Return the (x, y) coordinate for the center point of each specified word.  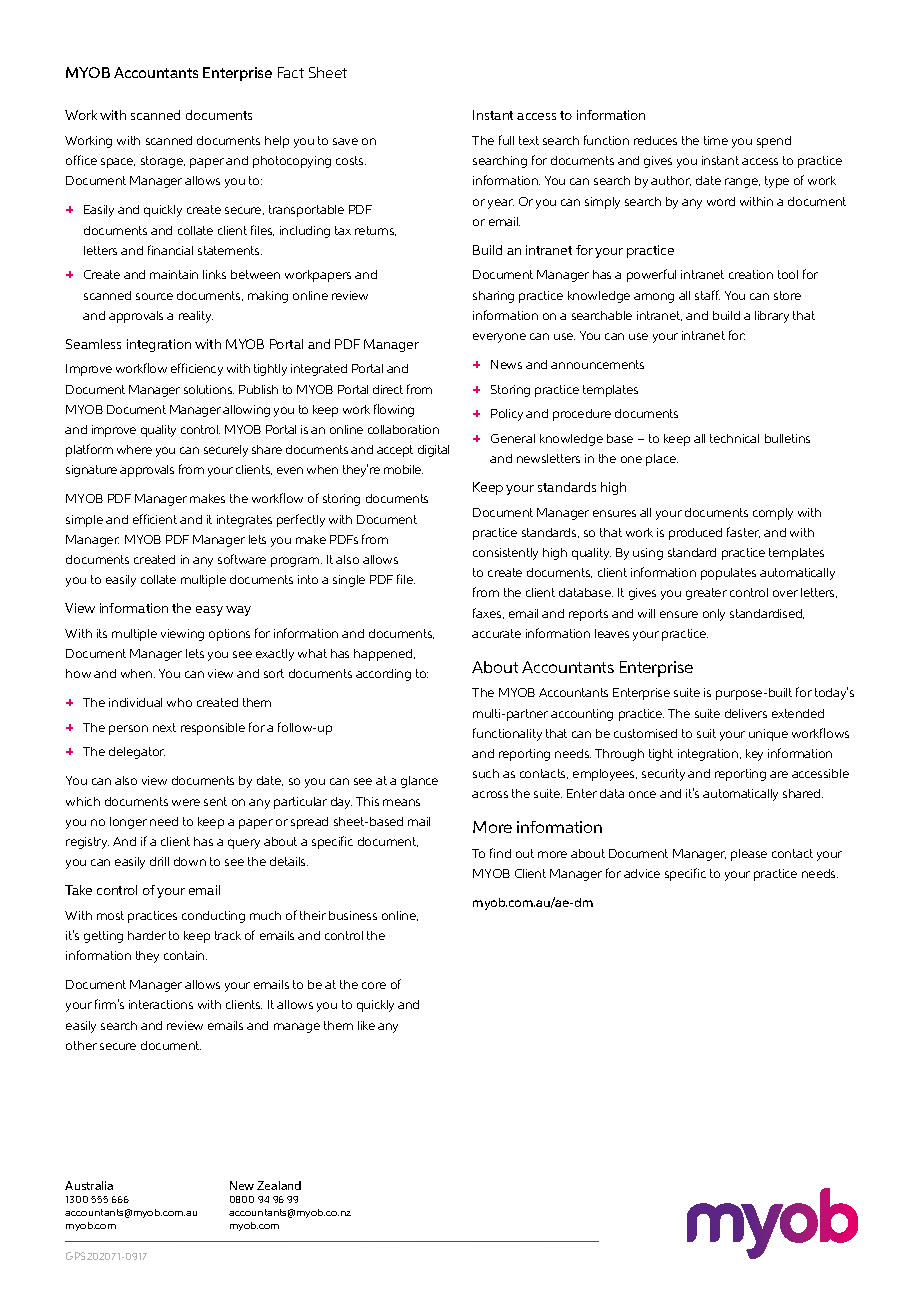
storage (163, 162)
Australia (89, 1185)
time (716, 140)
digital (433, 451)
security (663, 775)
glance (419, 782)
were (186, 802)
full (506, 140)
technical (734, 438)
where (134, 449)
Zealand (279, 1185)
